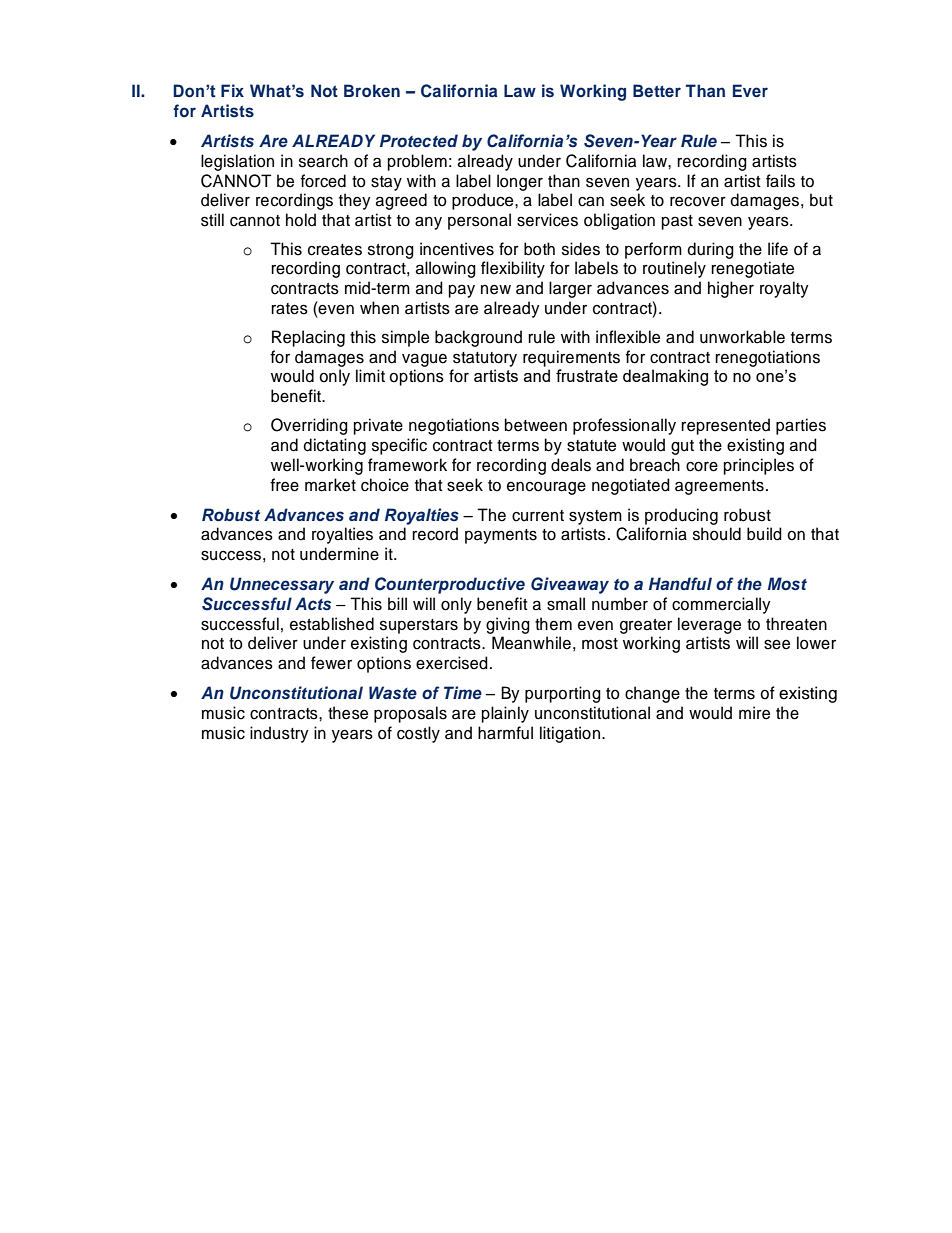  What do you see at coordinates (505, 714) in the image?
I see `plainly` at bounding box center [505, 714].
